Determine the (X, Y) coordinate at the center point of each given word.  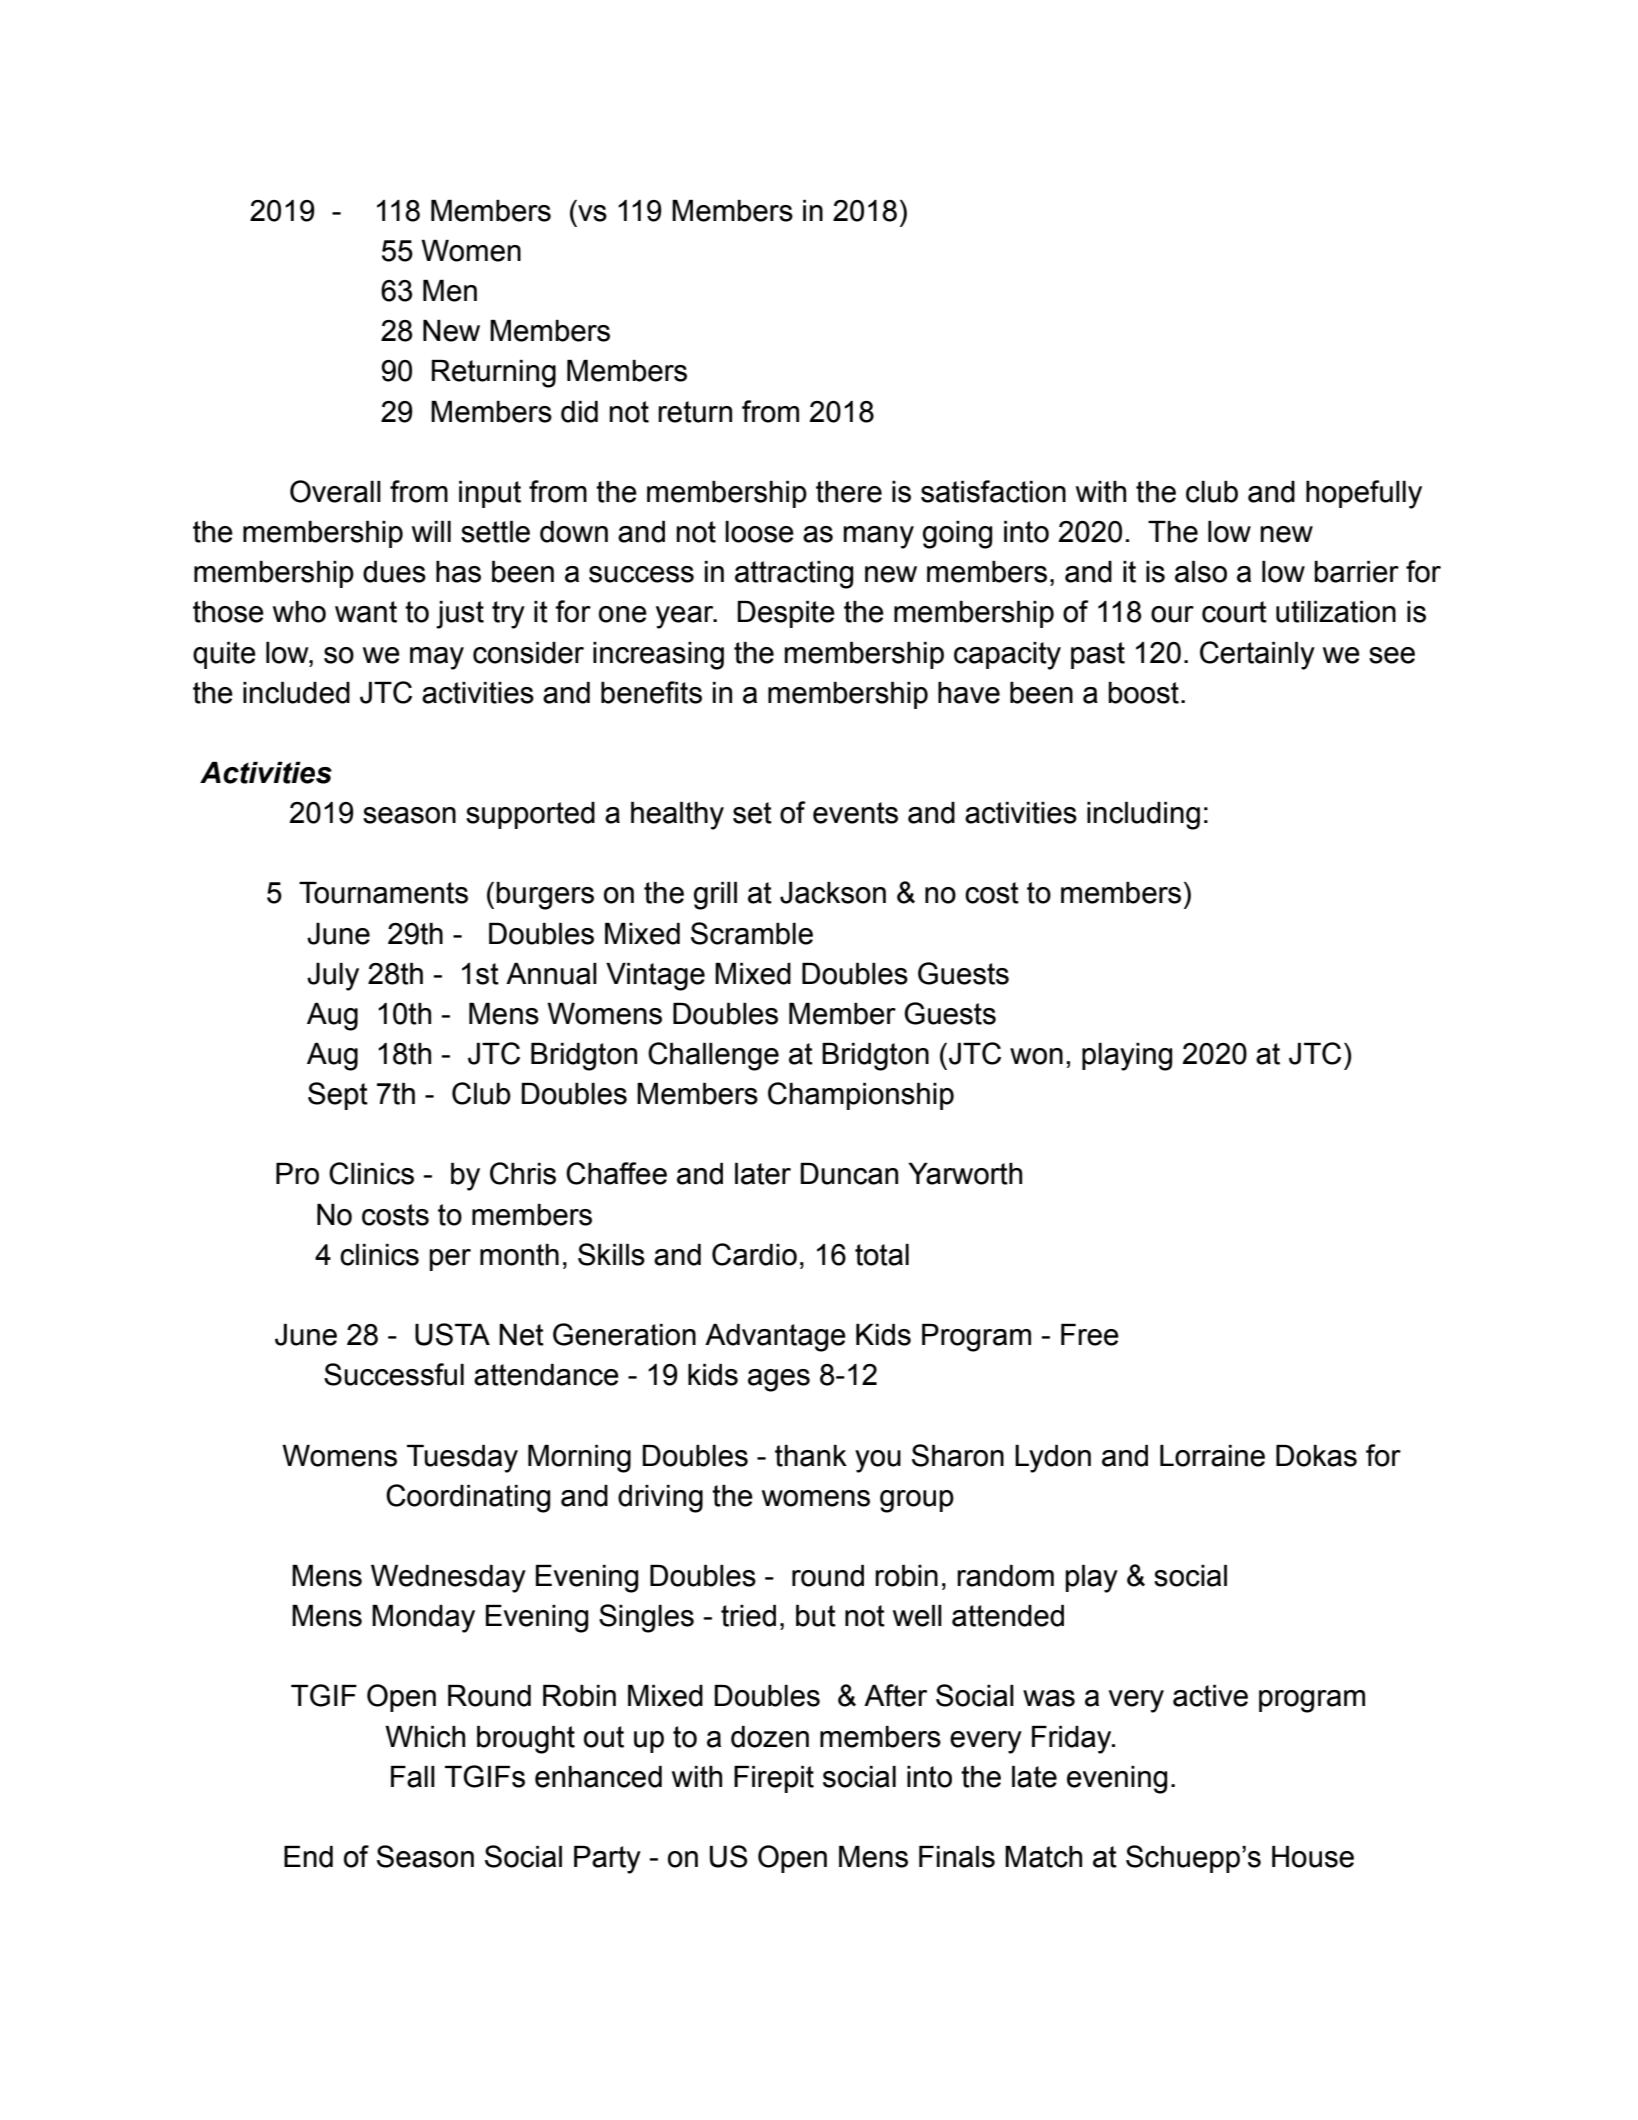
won (1036, 1056)
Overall (335, 491)
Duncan (849, 1174)
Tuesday (462, 1459)
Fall (413, 1777)
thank (811, 1456)
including (1143, 816)
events (855, 813)
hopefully (1364, 494)
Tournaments (383, 893)
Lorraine (1212, 1456)
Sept (338, 1096)
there (849, 492)
